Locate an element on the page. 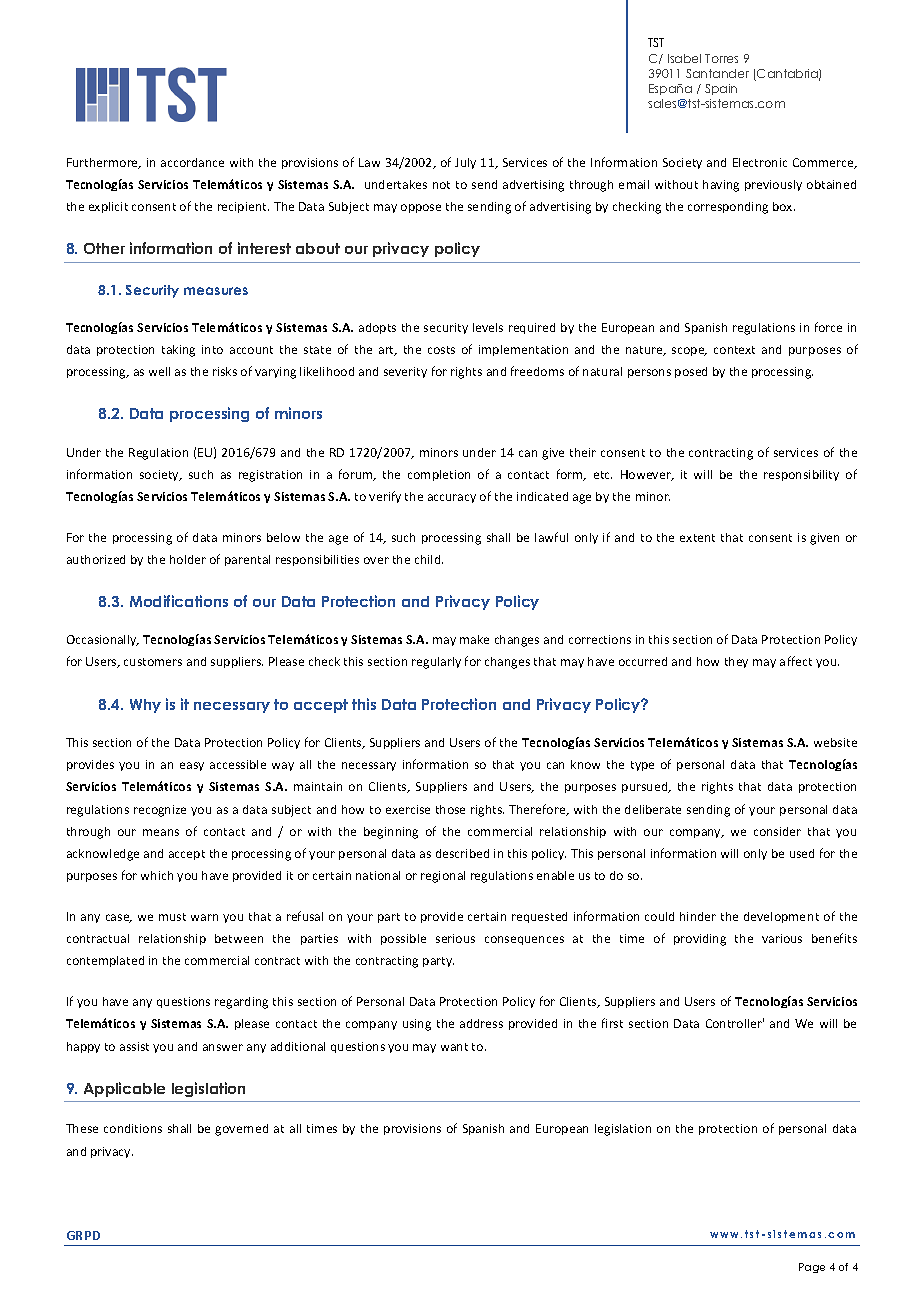 This document has height=1308, width=924. July is located at coordinates (465, 163).
